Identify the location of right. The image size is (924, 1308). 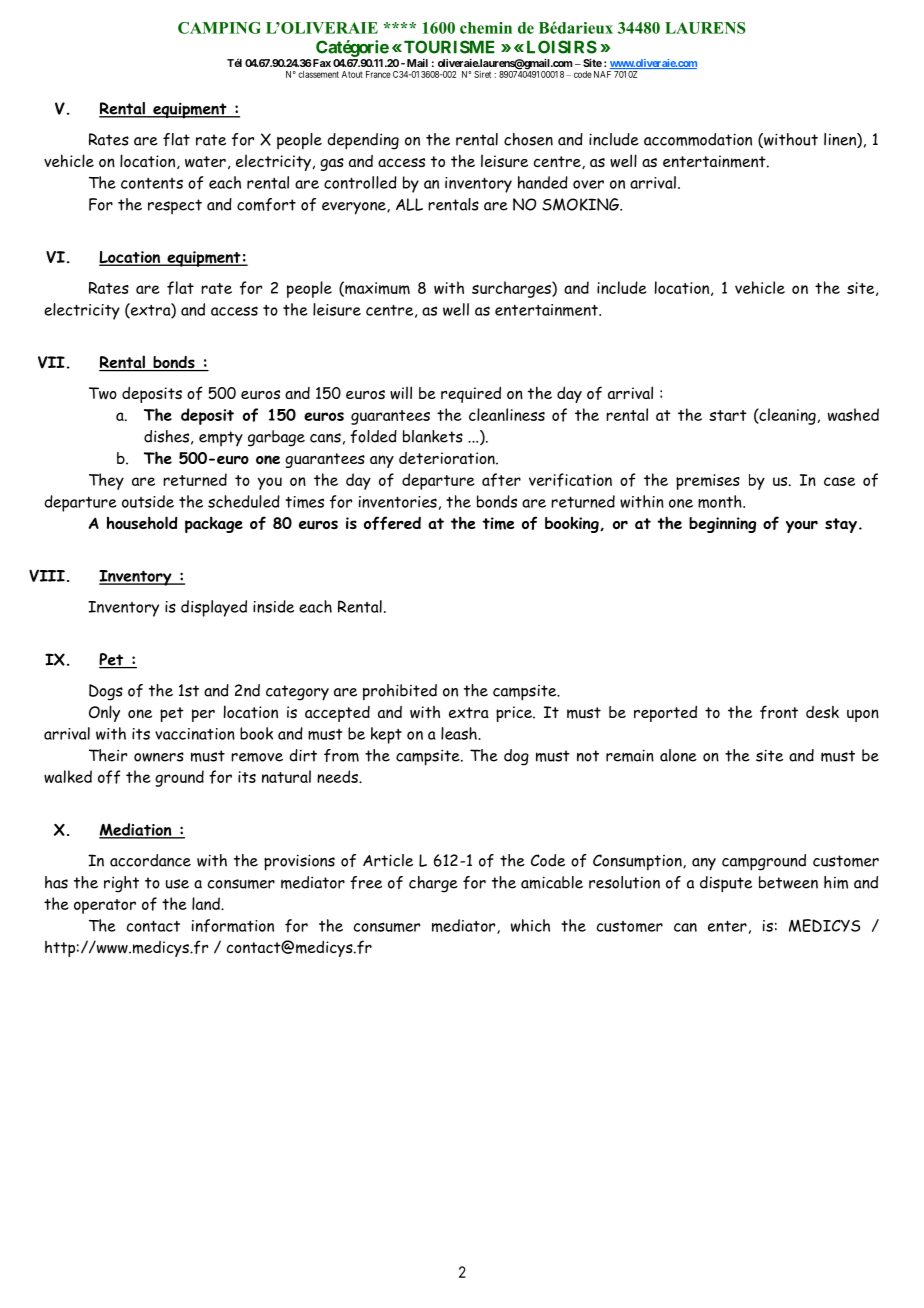
(121, 884).
